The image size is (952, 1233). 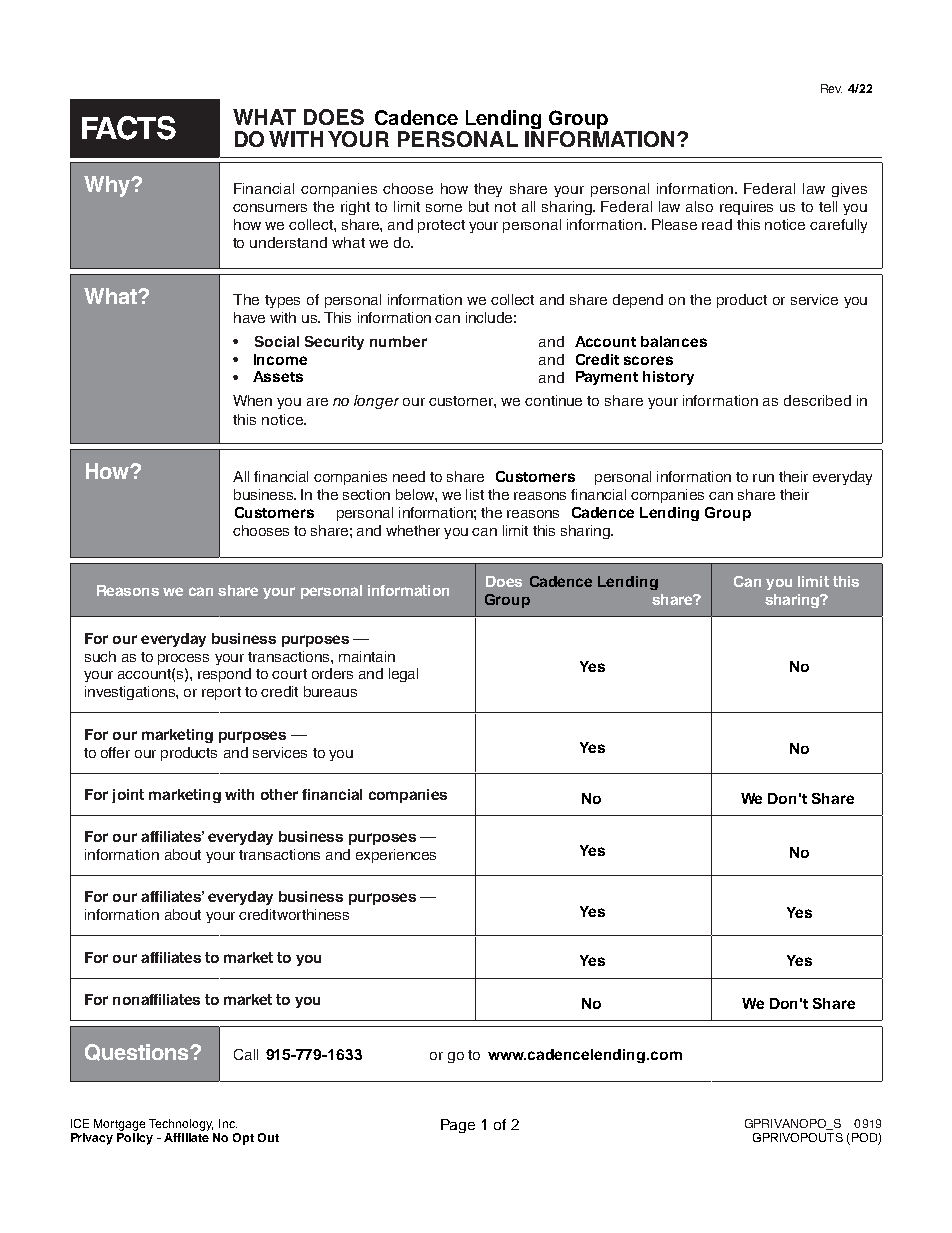 What do you see at coordinates (396, 856) in the page?
I see `experiences` at bounding box center [396, 856].
